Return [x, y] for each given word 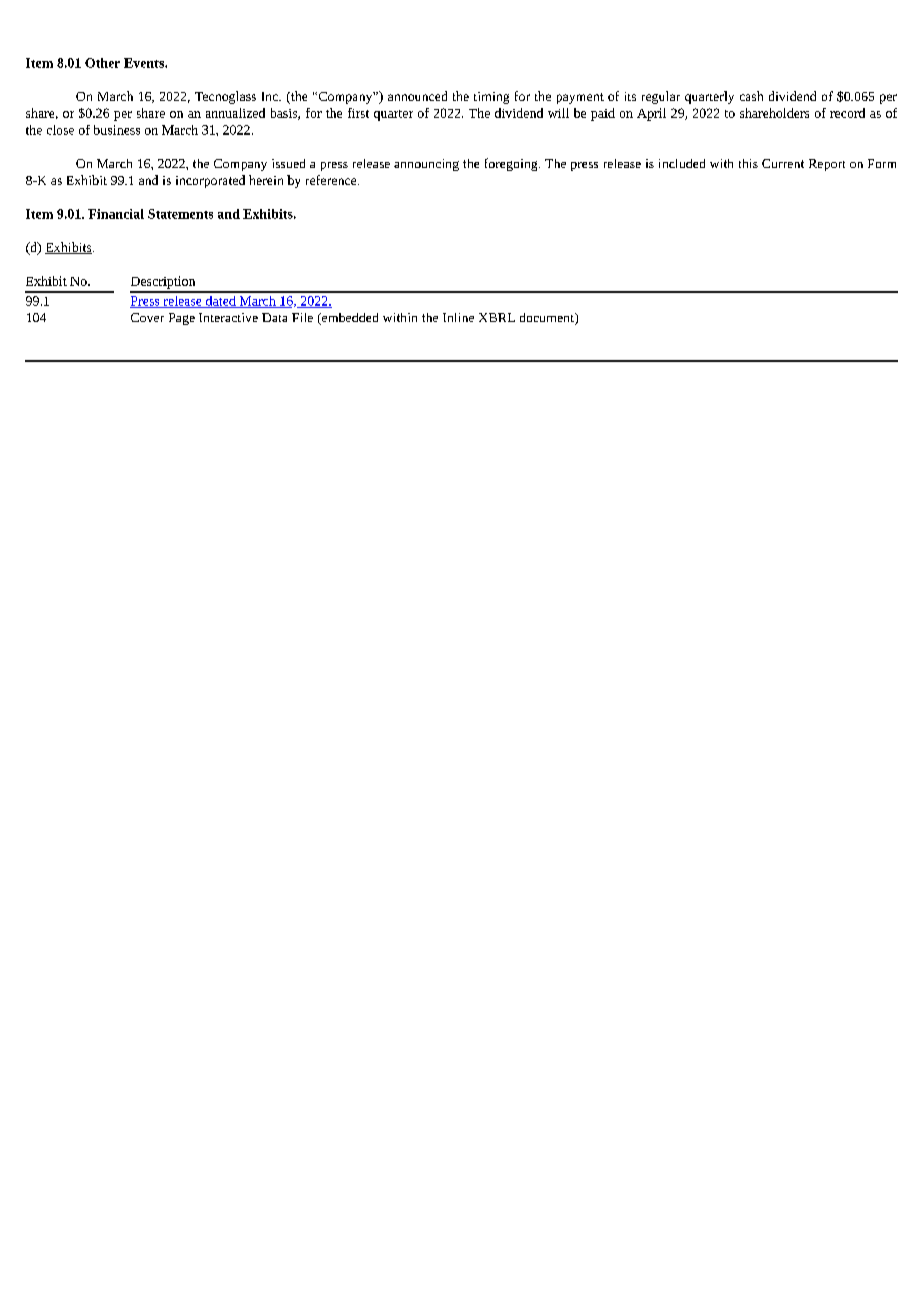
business [117, 130]
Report [827, 165]
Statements [180, 214]
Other [102, 63]
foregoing [512, 164]
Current [783, 163]
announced [417, 96]
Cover [147, 317]
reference [332, 180]
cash [751, 96]
